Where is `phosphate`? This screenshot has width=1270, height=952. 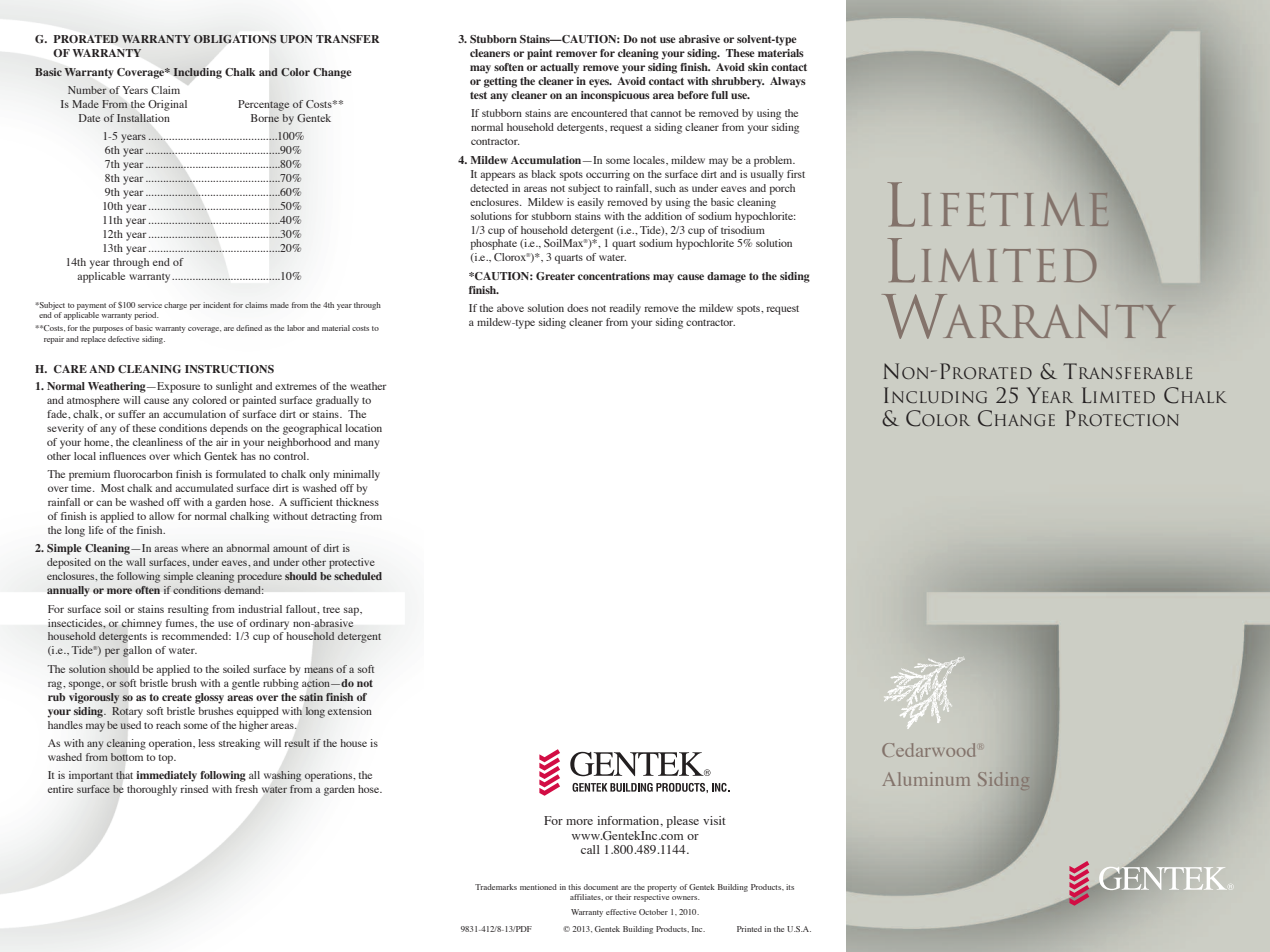
phosphate is located at coordinates (493, 244).
